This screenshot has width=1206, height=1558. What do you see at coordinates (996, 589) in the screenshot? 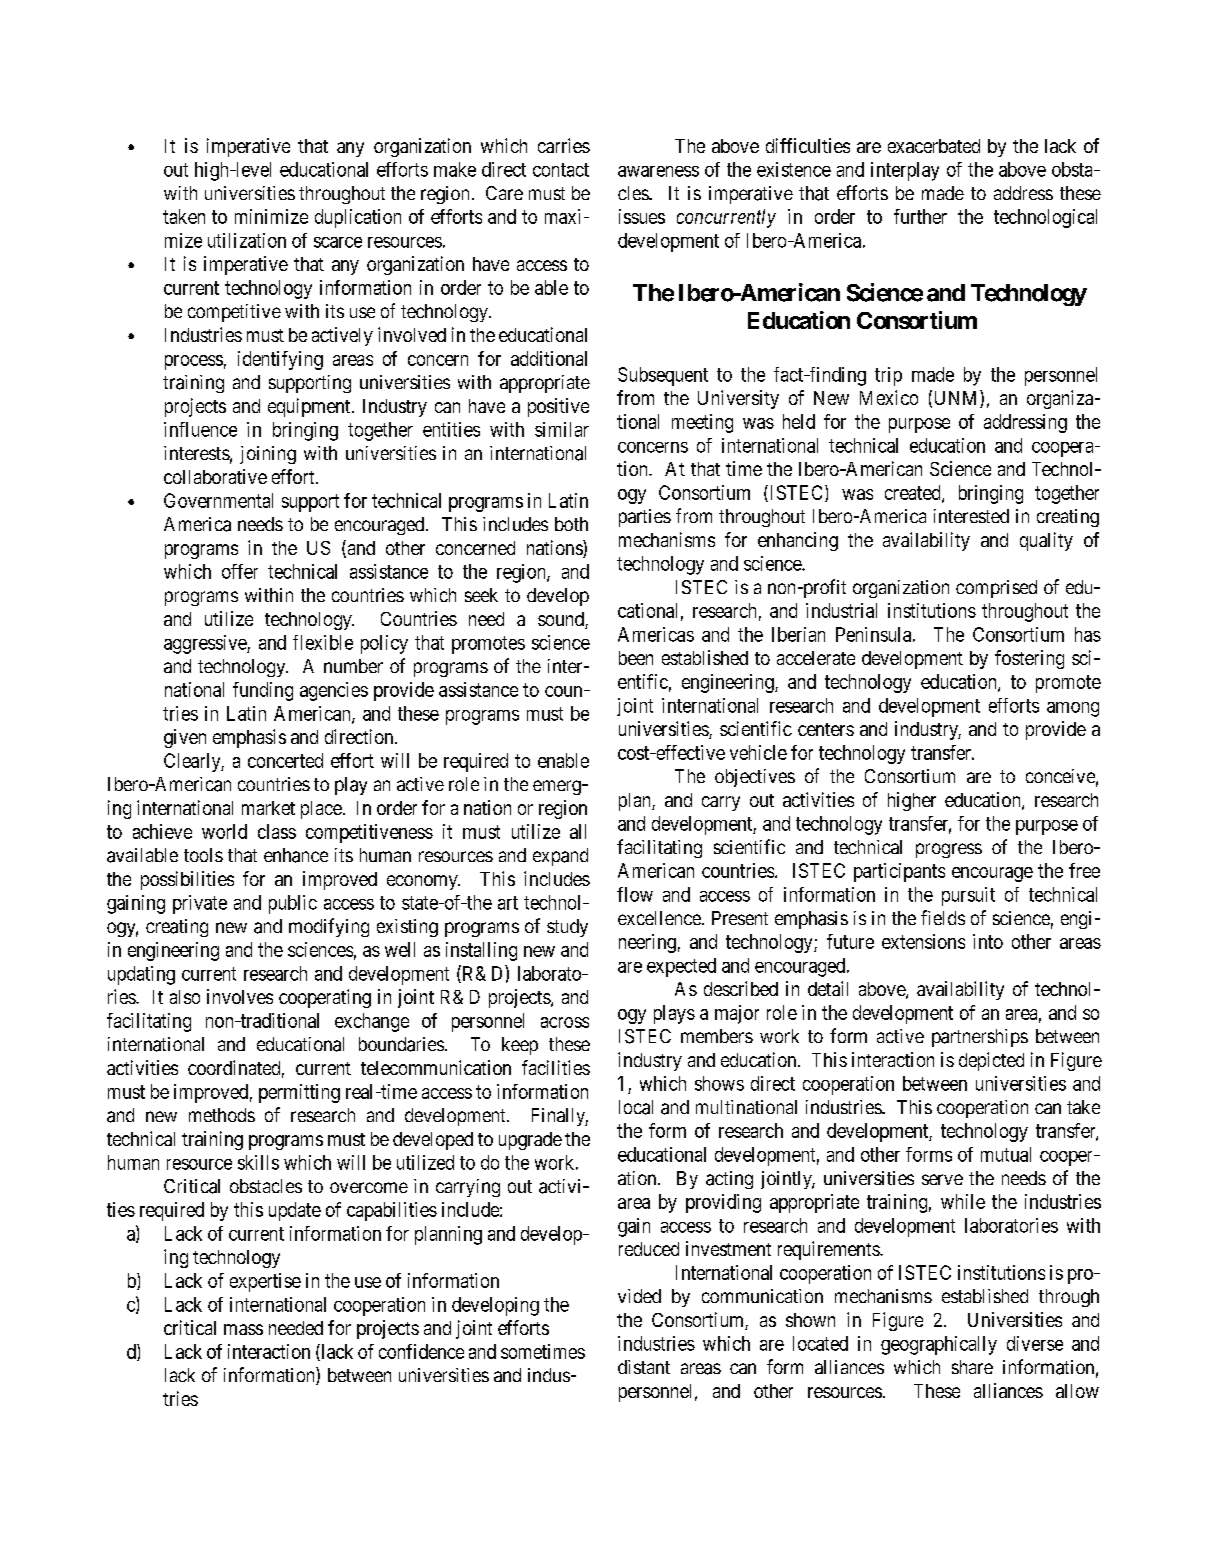
I see `comprised` at bounding box center [996, 589].
